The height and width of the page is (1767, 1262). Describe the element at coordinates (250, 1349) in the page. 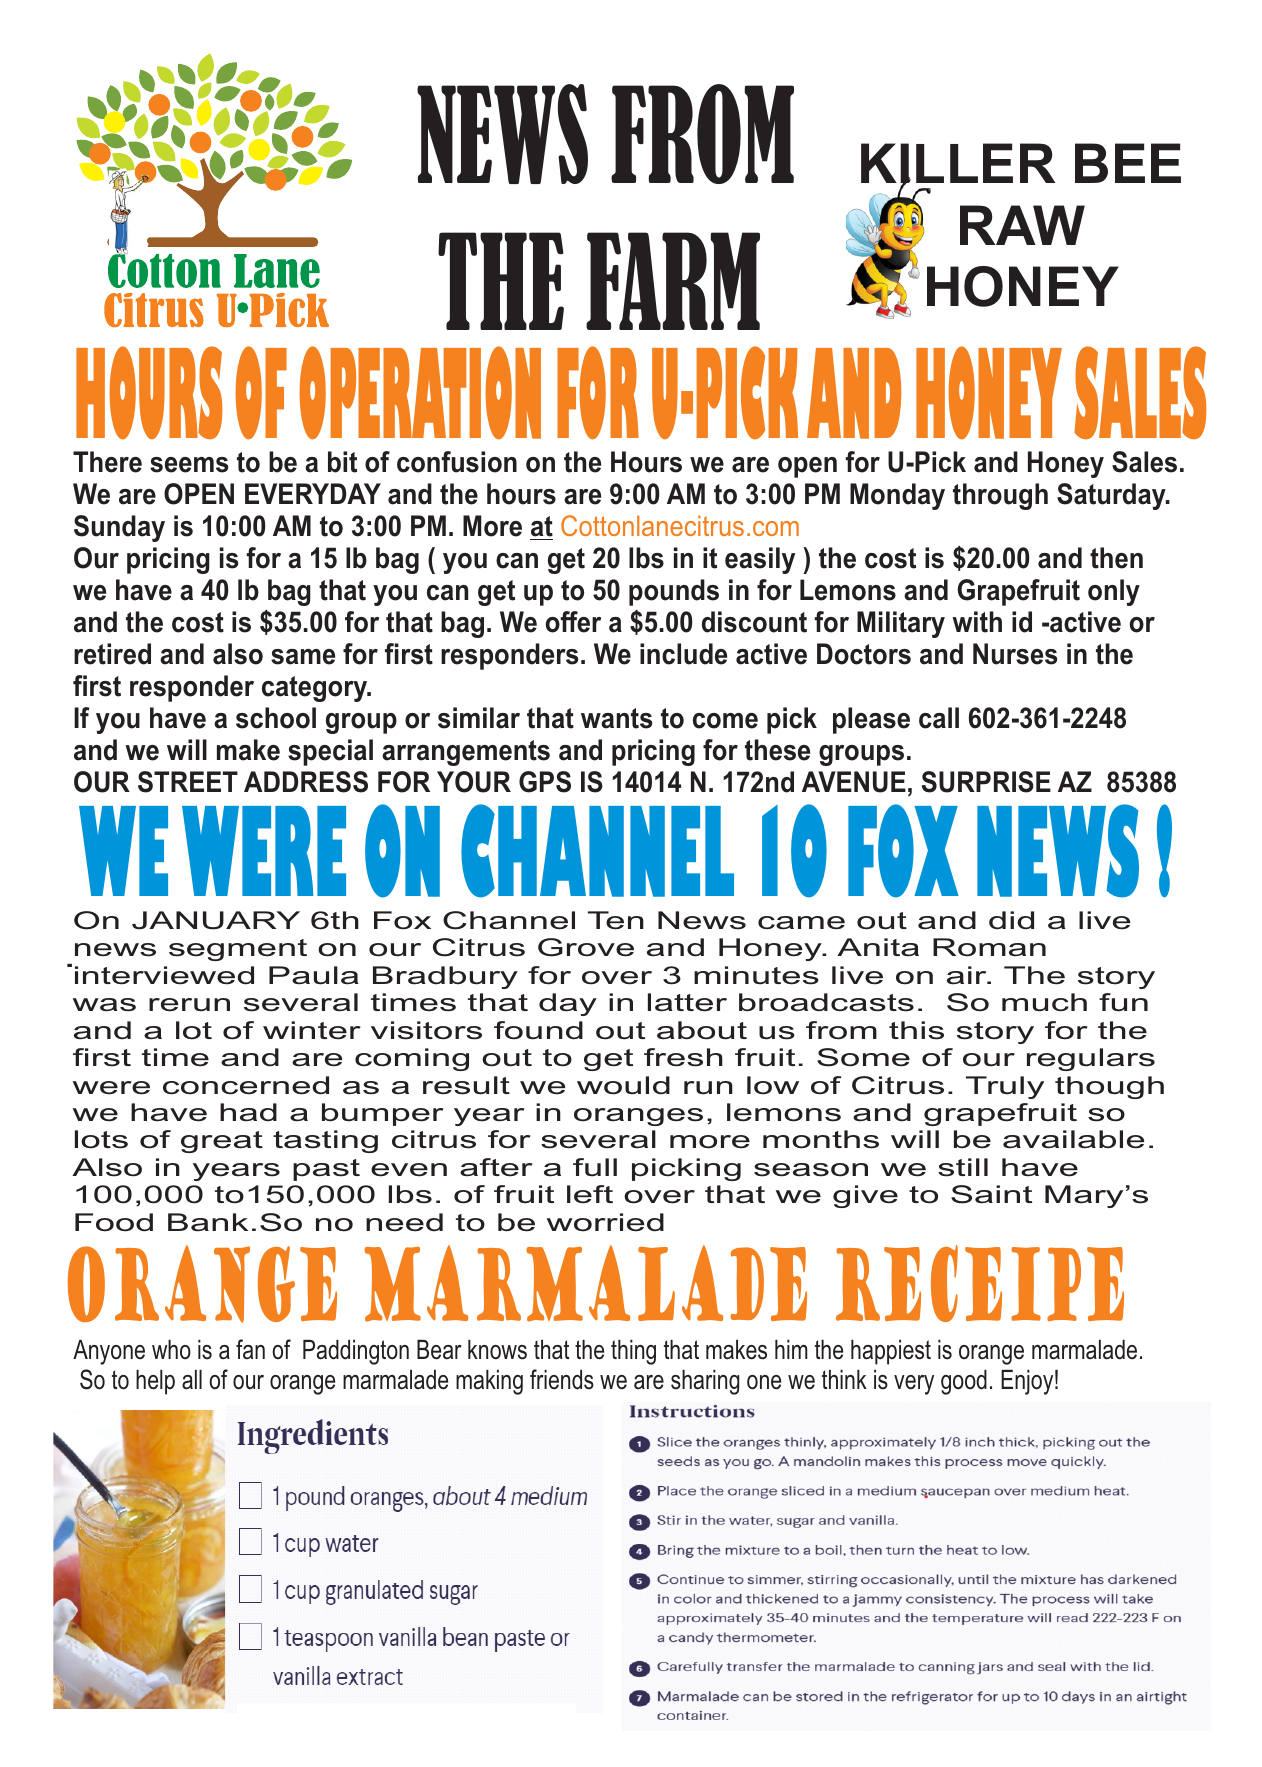

I see `fan` at that location.
